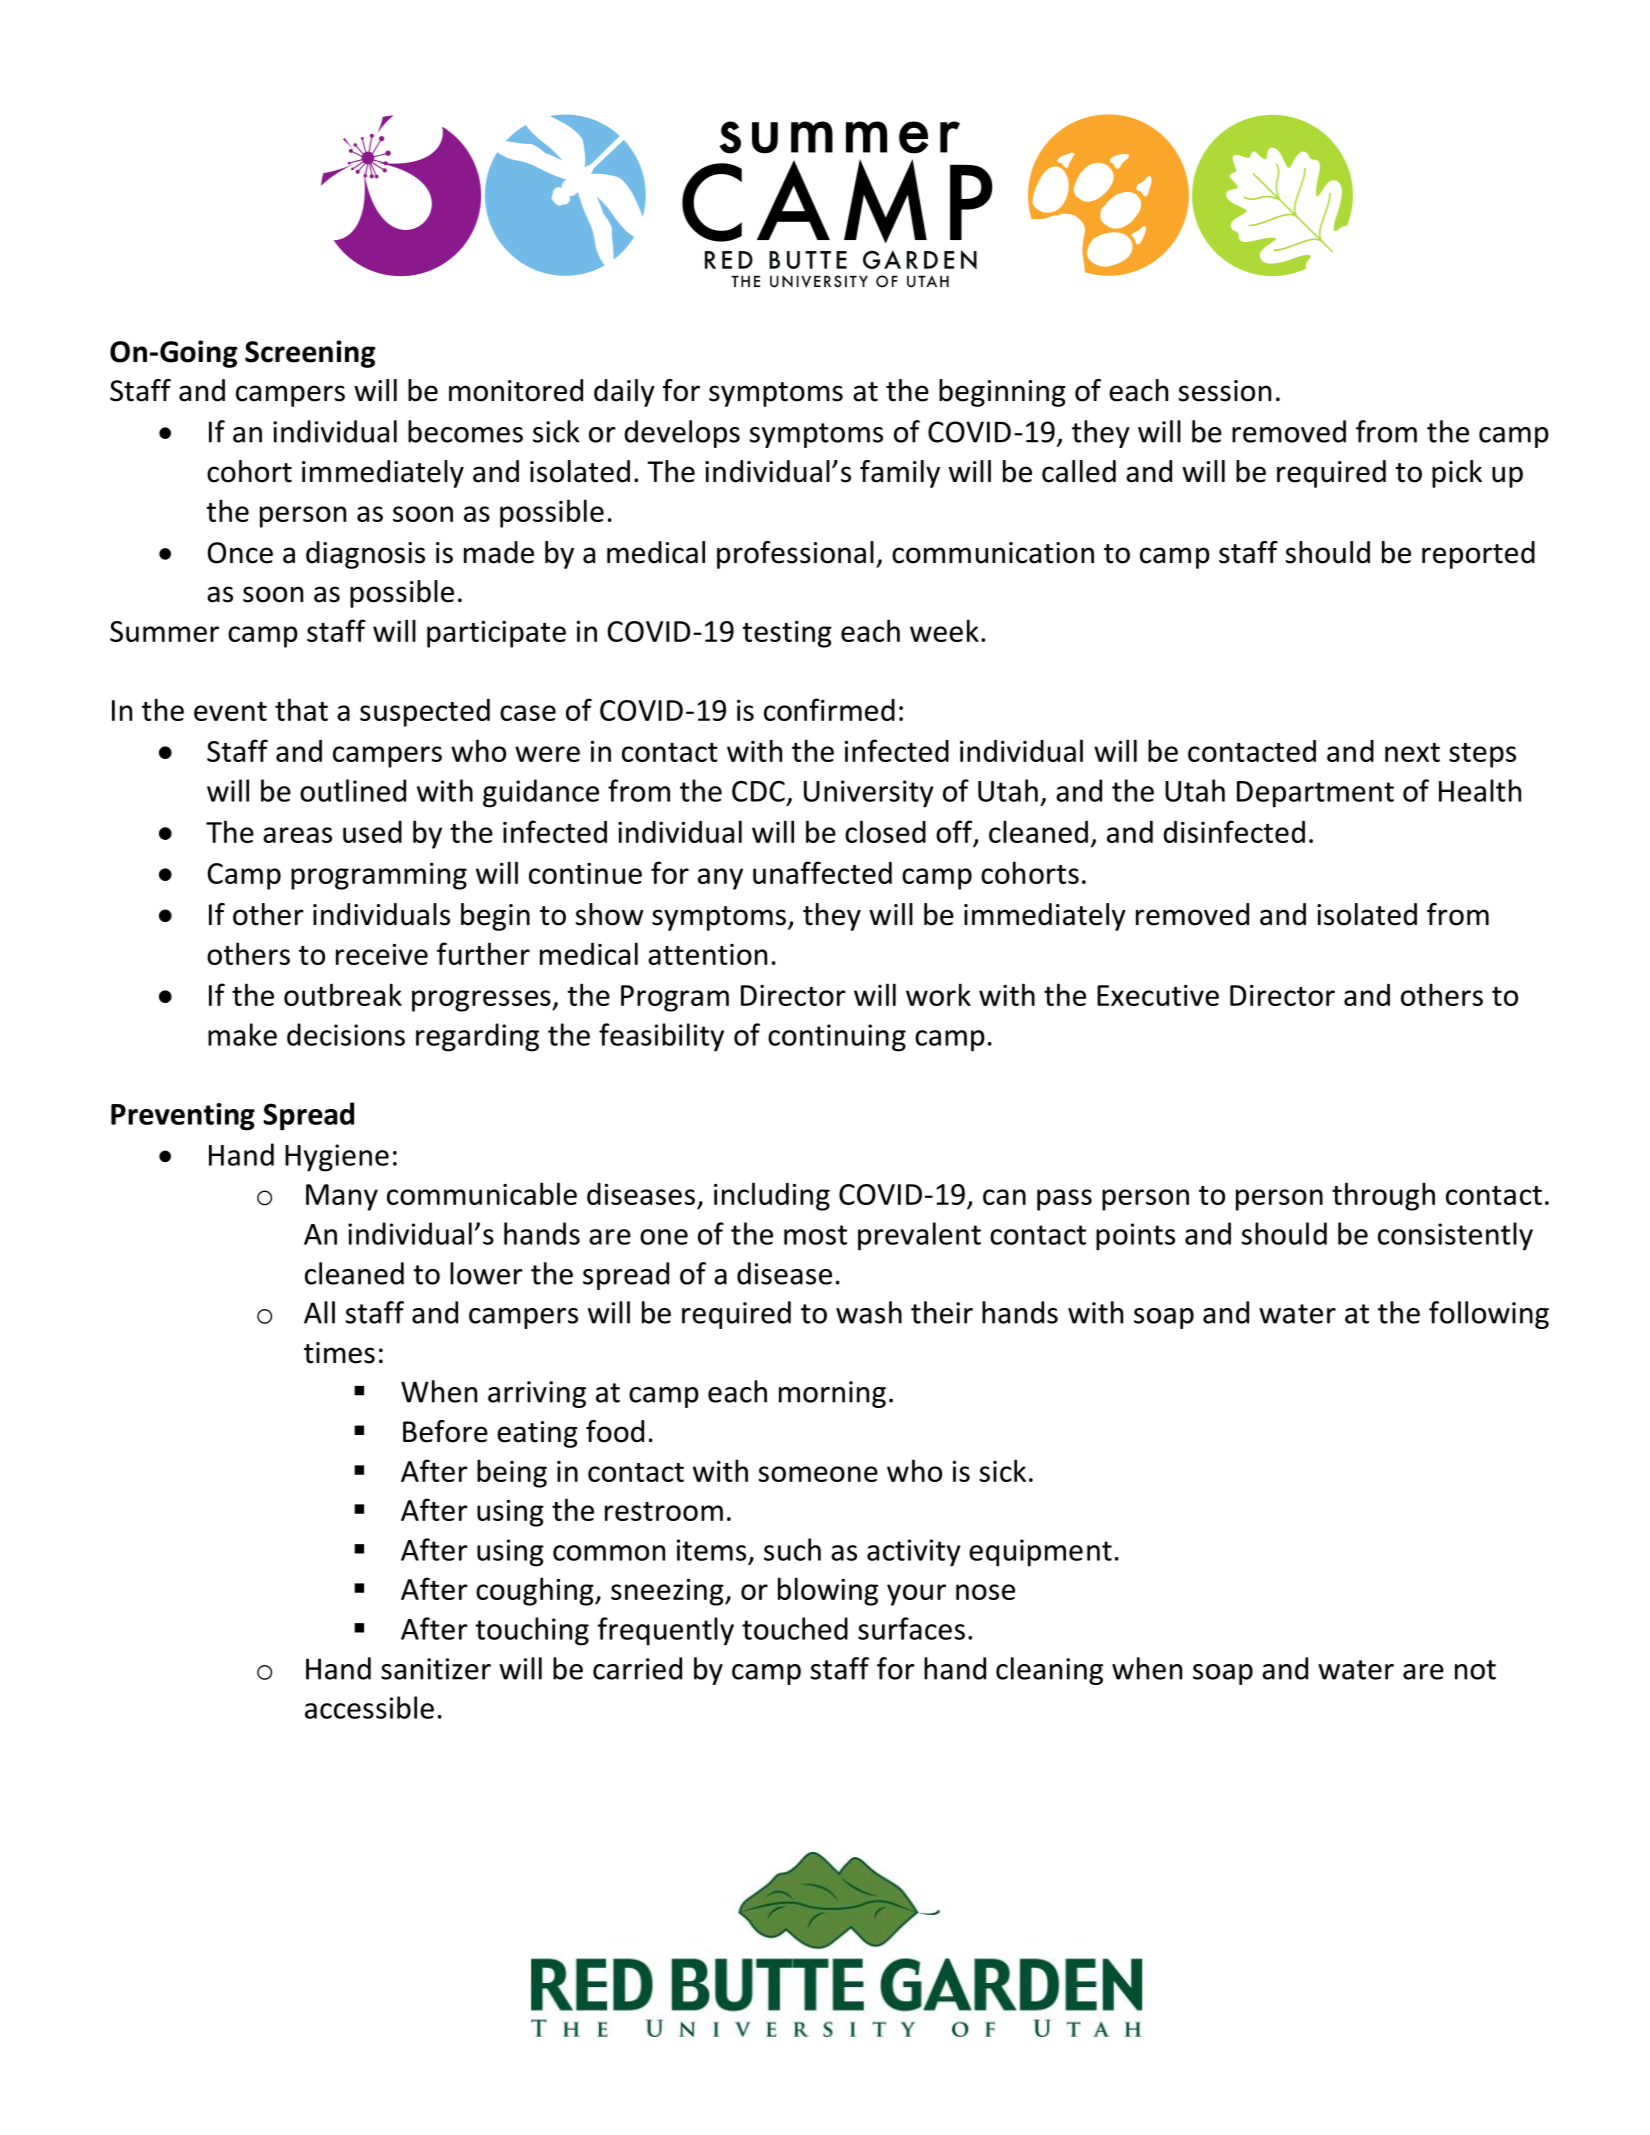 This page has width=1650, height=2135. Describe the element at coordinates (346, 1034) in the page. I see `decisions` at that location.
